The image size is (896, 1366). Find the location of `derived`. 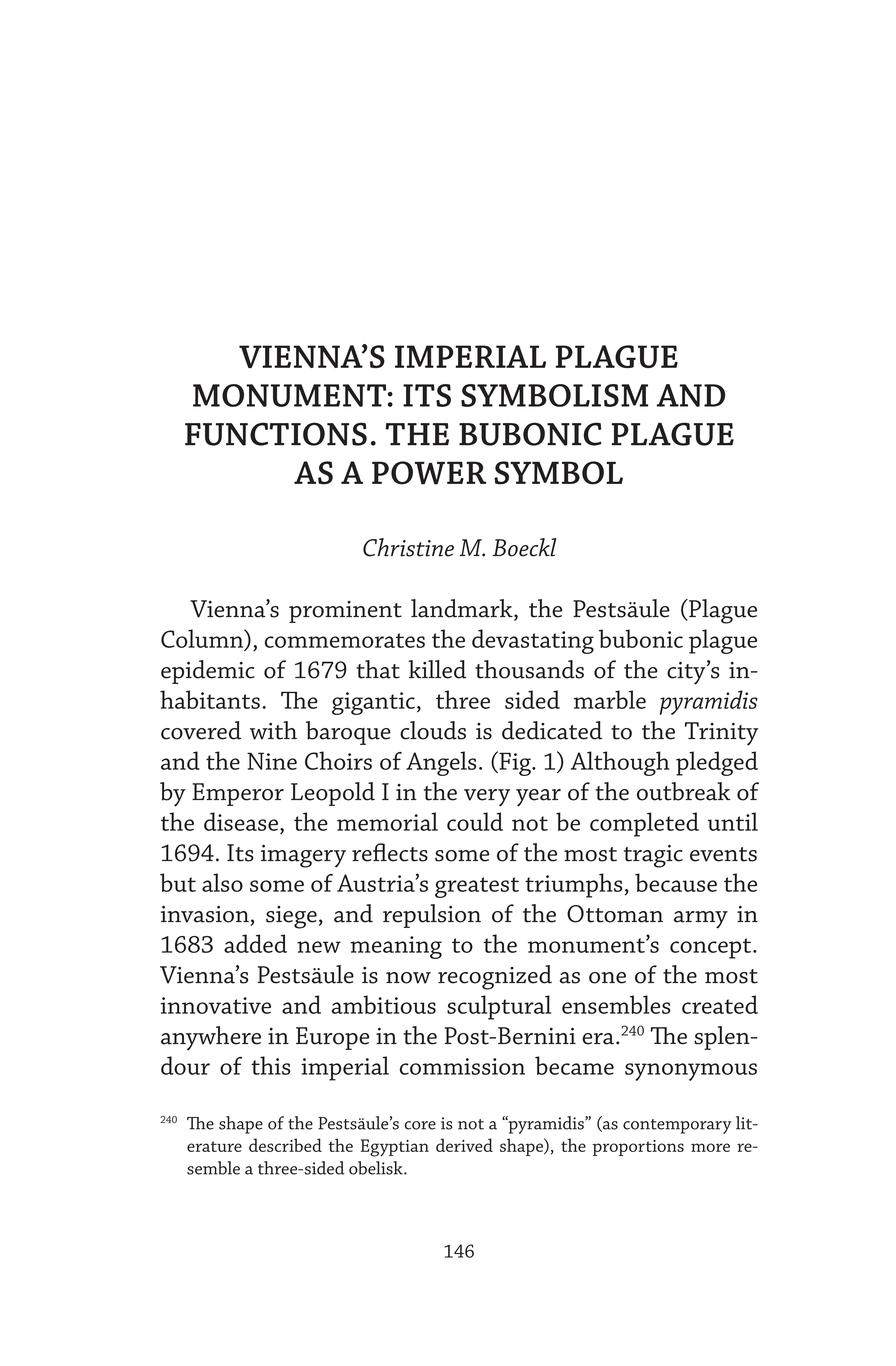

derived is located at coordinates (464, 1145).
